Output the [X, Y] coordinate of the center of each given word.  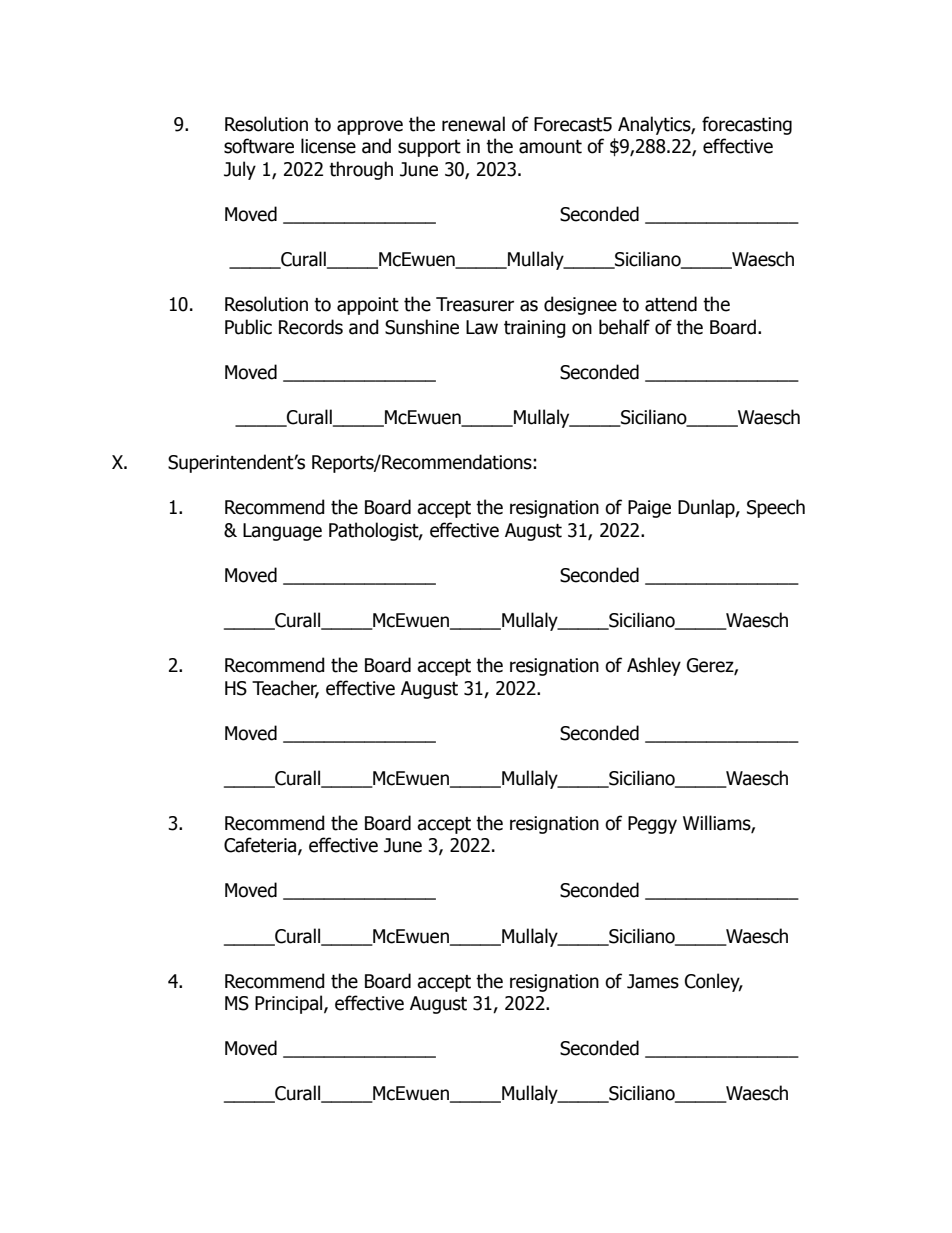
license [328, 146]
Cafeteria [261, 846]
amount [550, 147]
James [653, 981]
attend [671, 304]
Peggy [652, 825]
